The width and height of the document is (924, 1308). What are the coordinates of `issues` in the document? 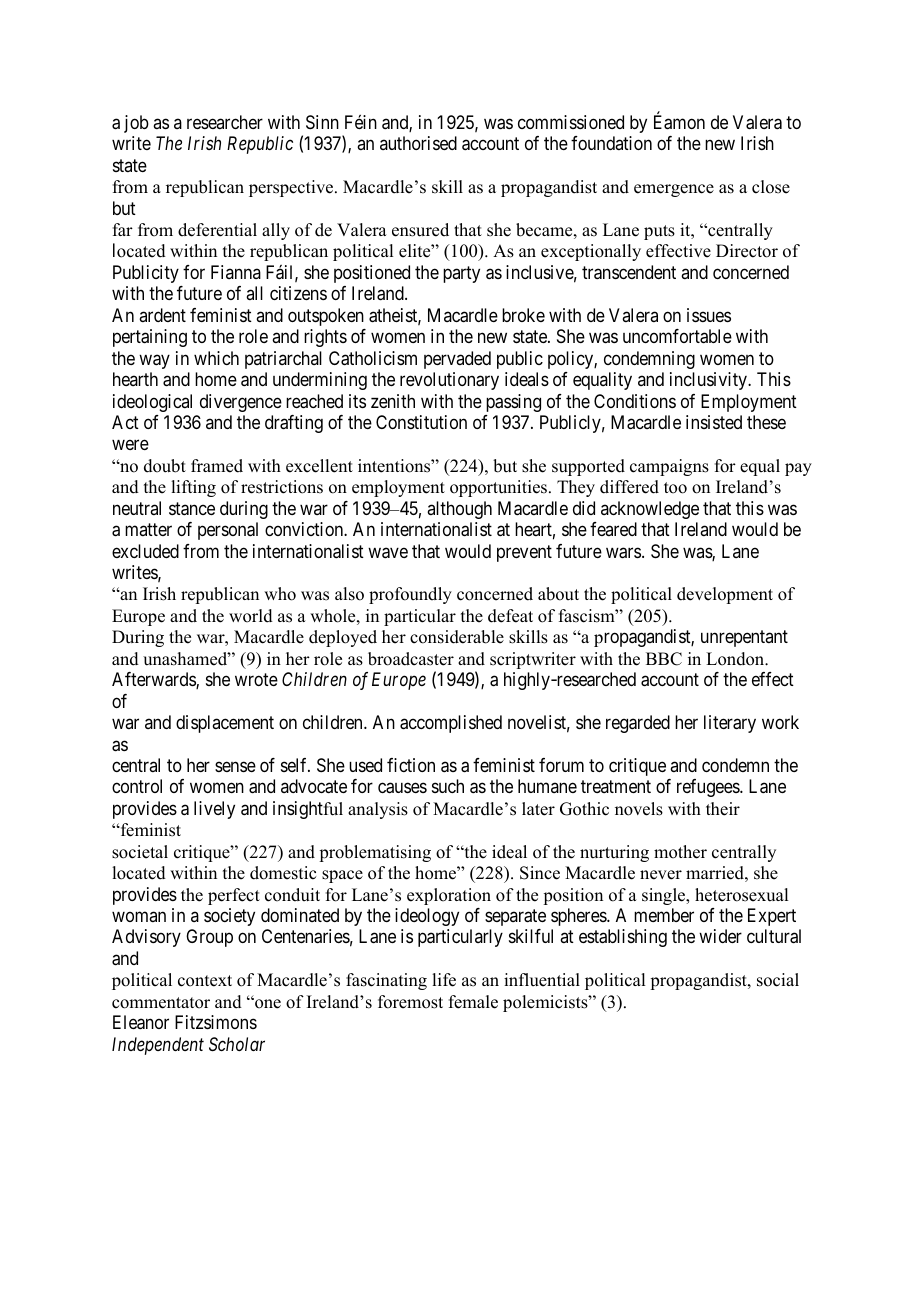 It's located at (709, 315).
